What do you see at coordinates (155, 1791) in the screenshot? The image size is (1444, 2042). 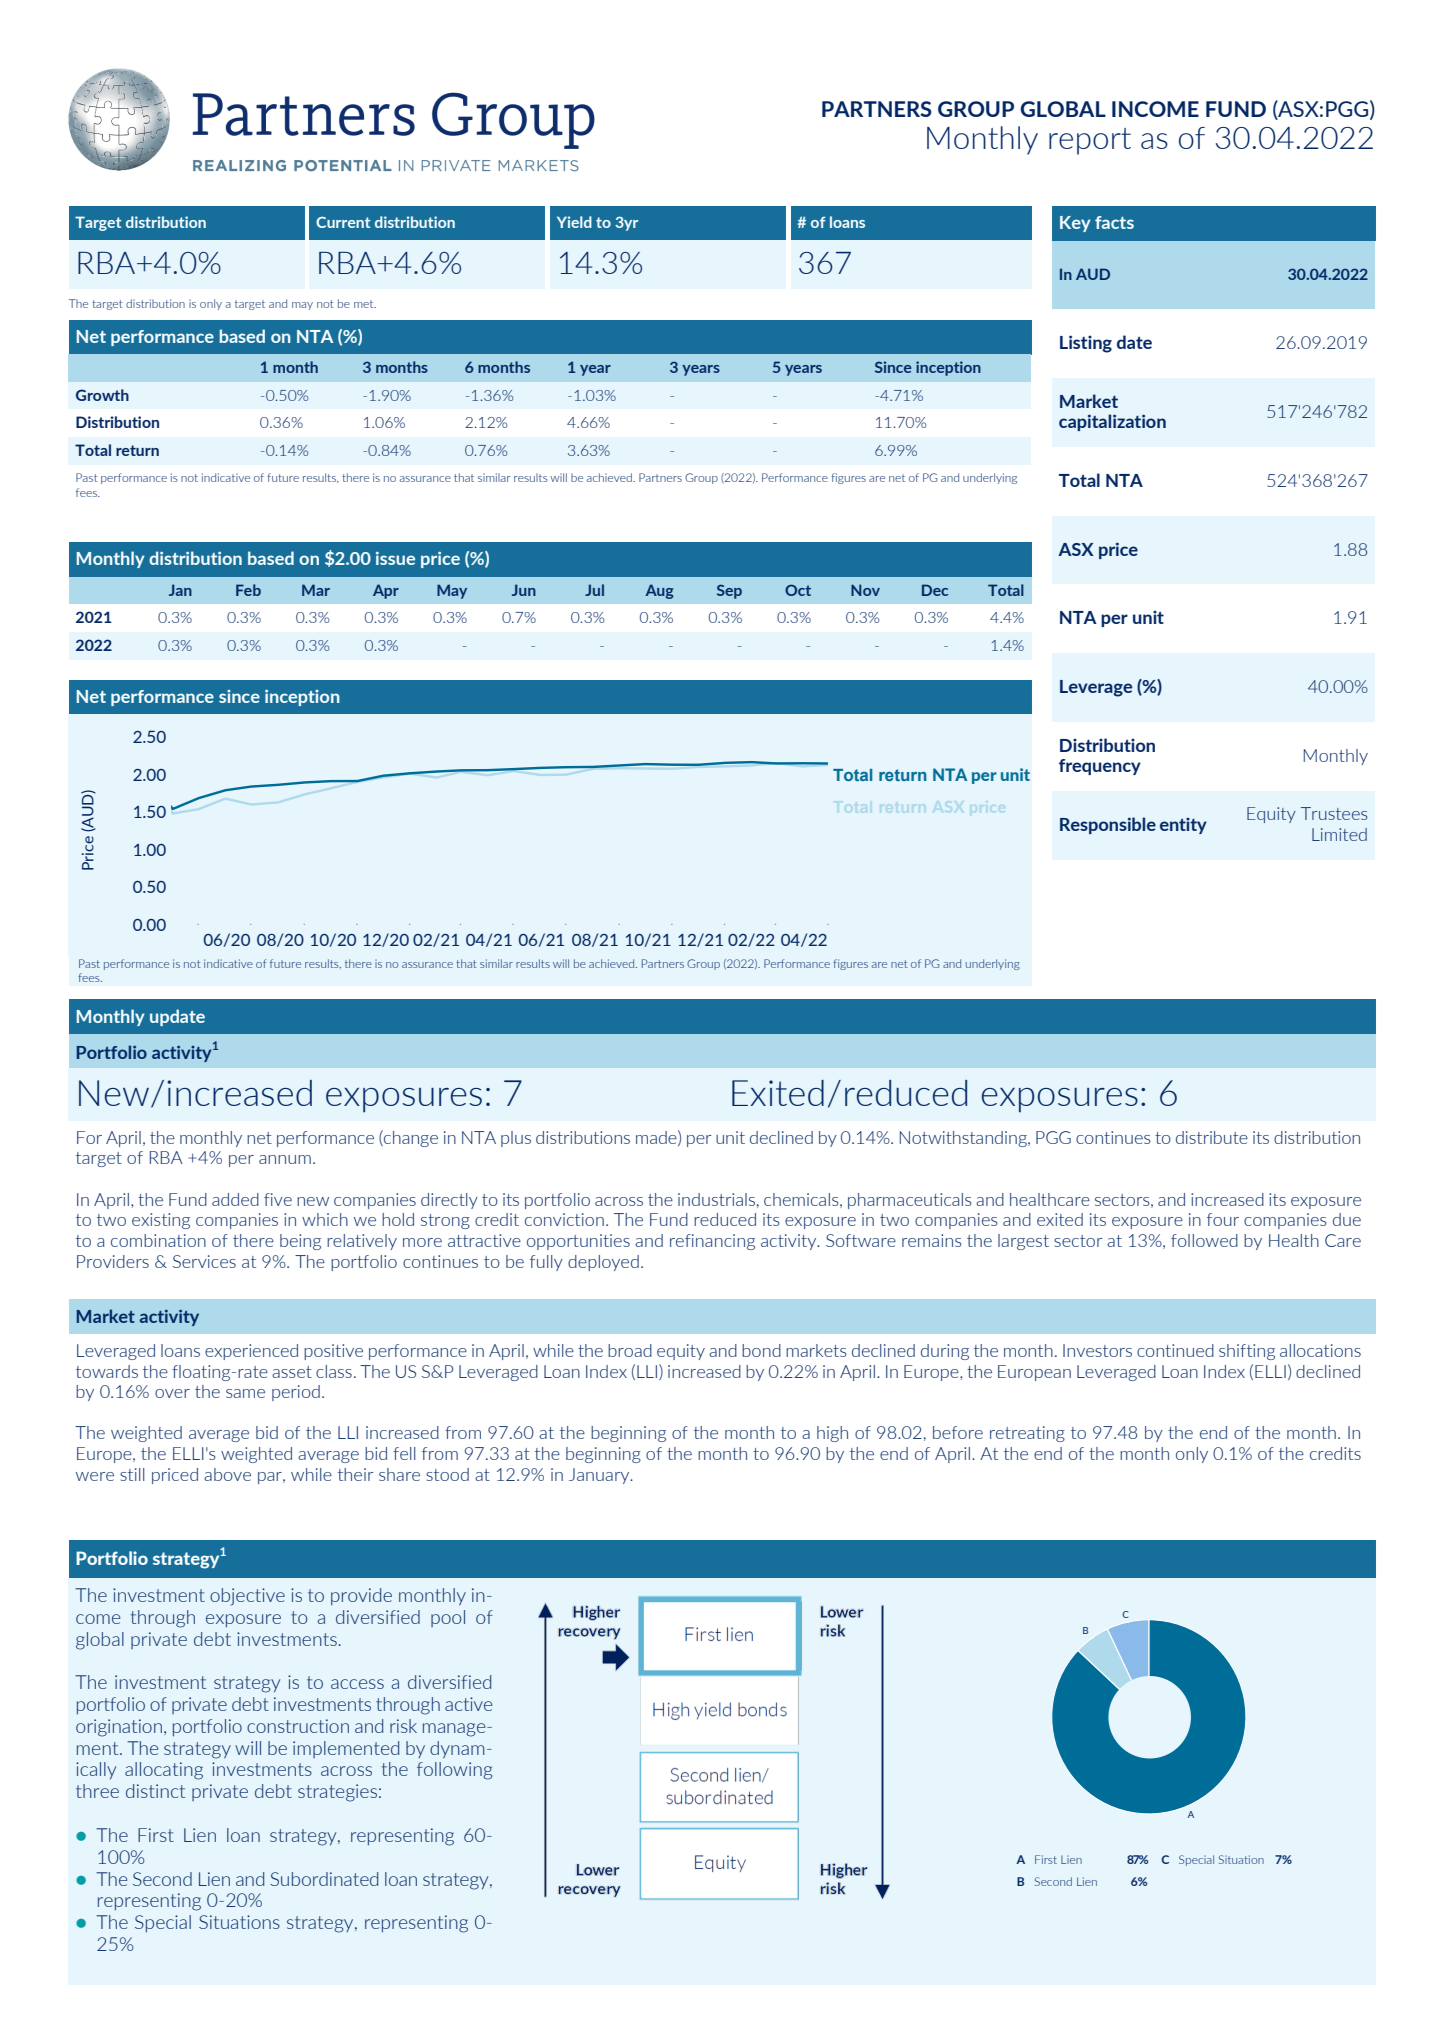 I see `distinct` at bounding box center [155, 1791].
